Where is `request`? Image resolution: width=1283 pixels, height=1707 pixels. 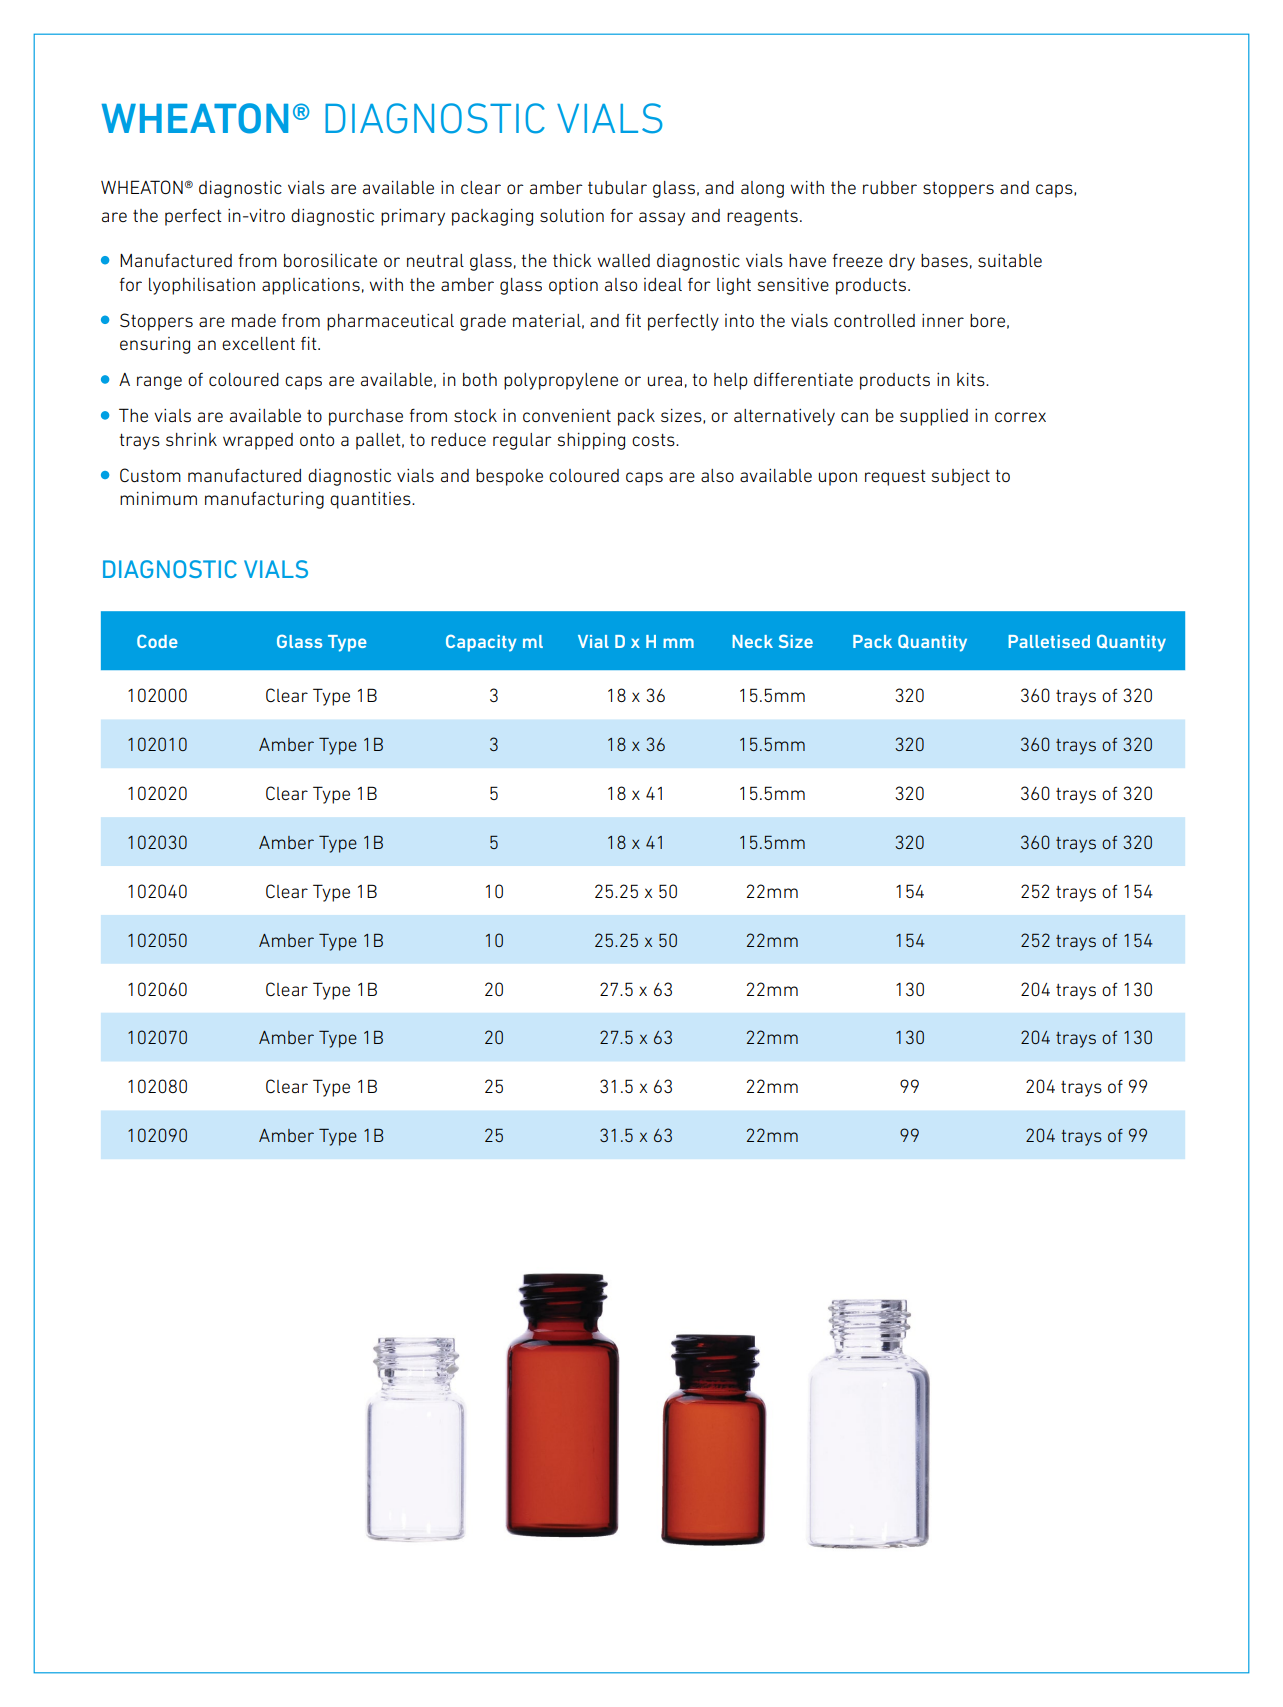
request is located at coordinates (895, 478).
